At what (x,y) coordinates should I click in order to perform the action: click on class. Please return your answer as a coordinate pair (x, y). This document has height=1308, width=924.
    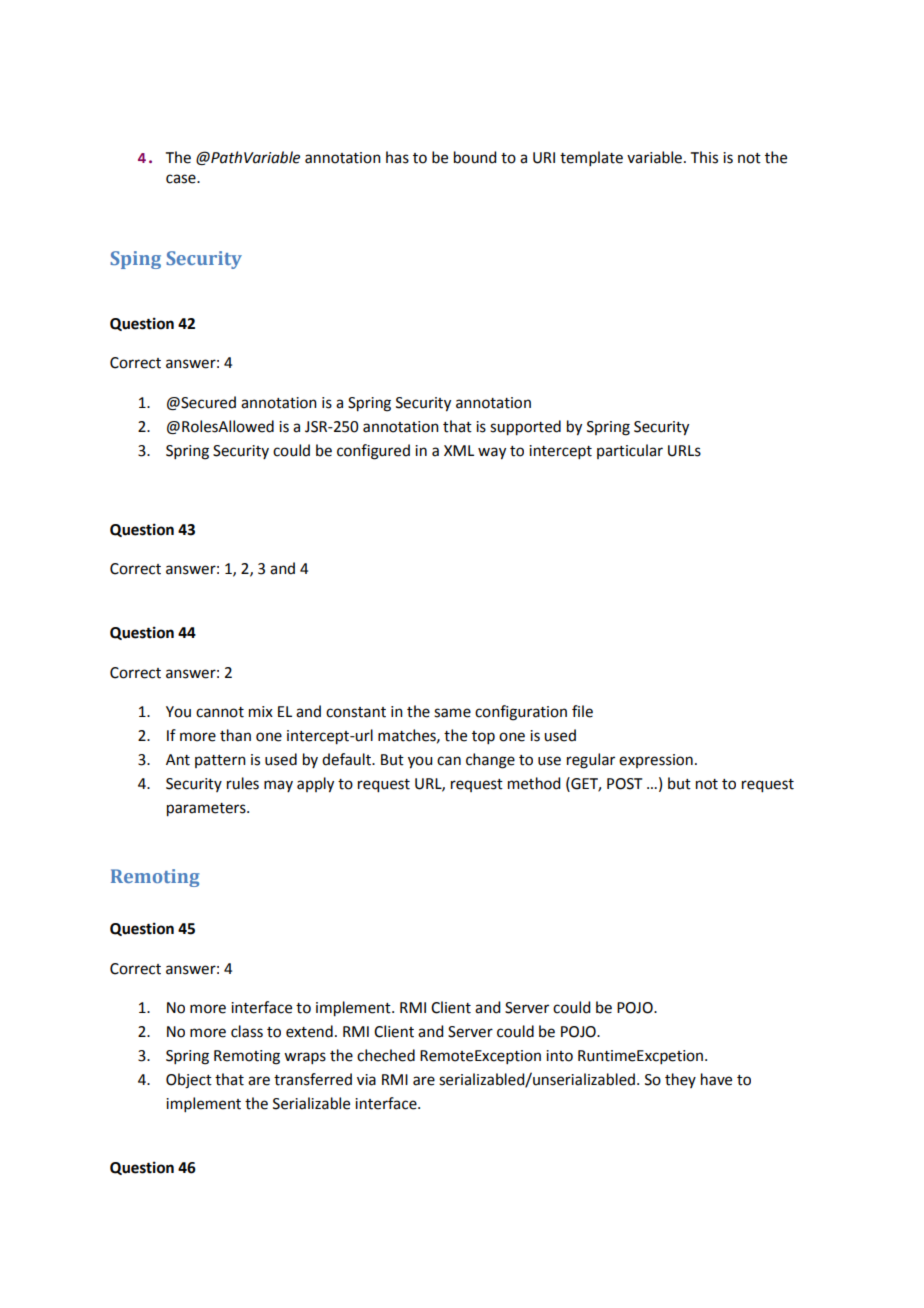
    Looking at the image, I should click on (247, 1031).
